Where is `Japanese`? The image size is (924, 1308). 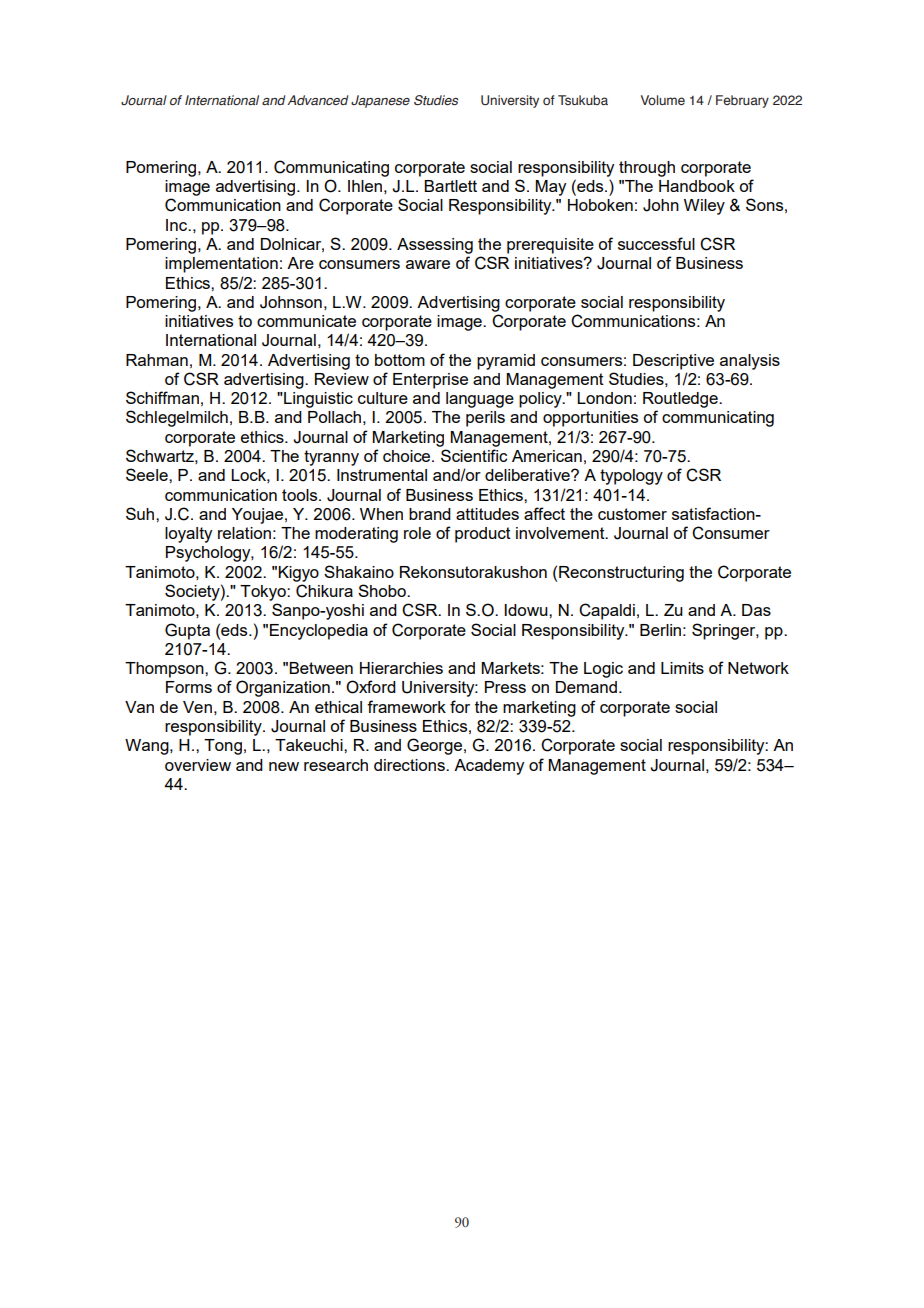 Japanese is located at coordinates (380, 101).
